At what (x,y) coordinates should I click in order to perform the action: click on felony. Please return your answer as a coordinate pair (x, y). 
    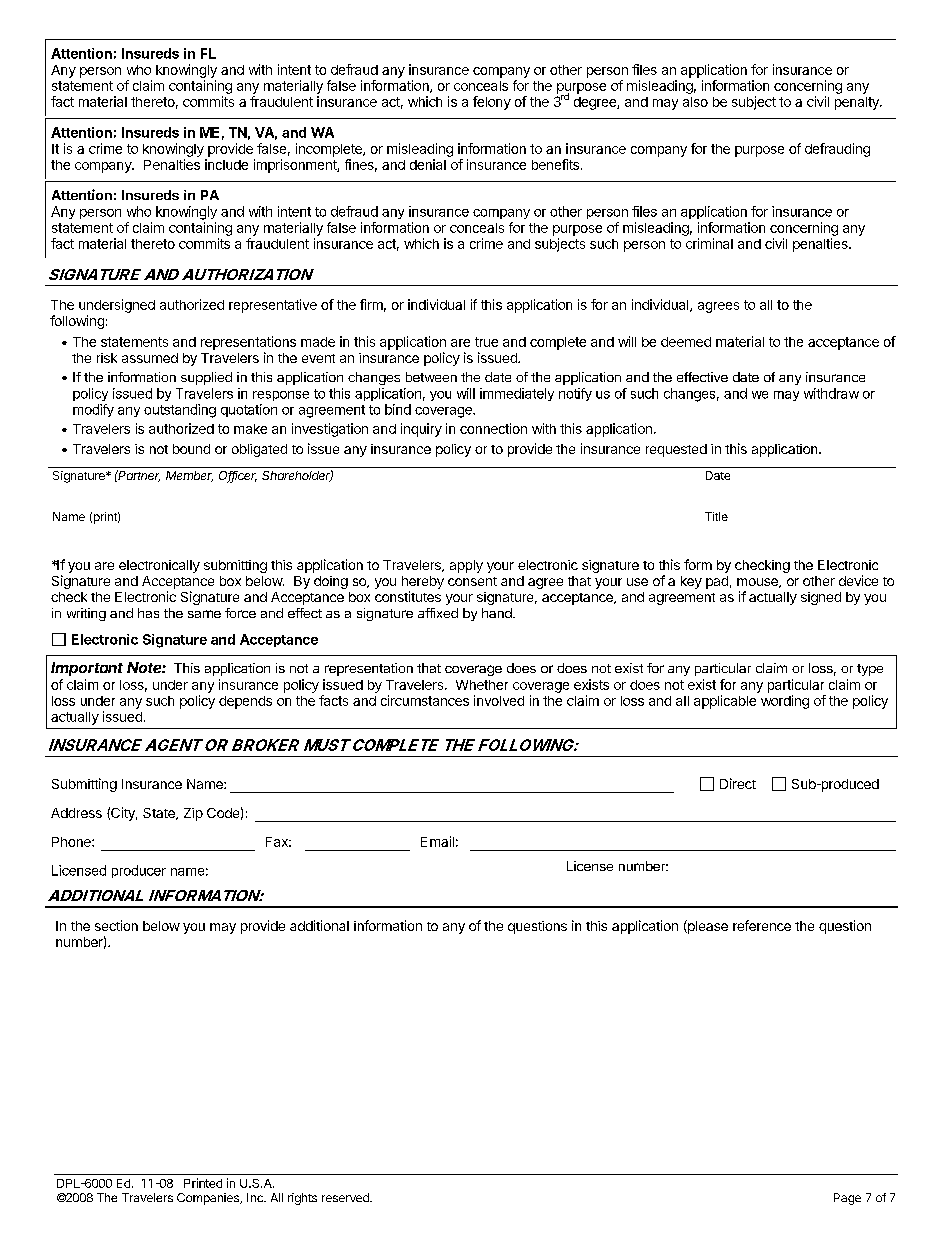
    Looking at the image, I should click on (492, 103).
